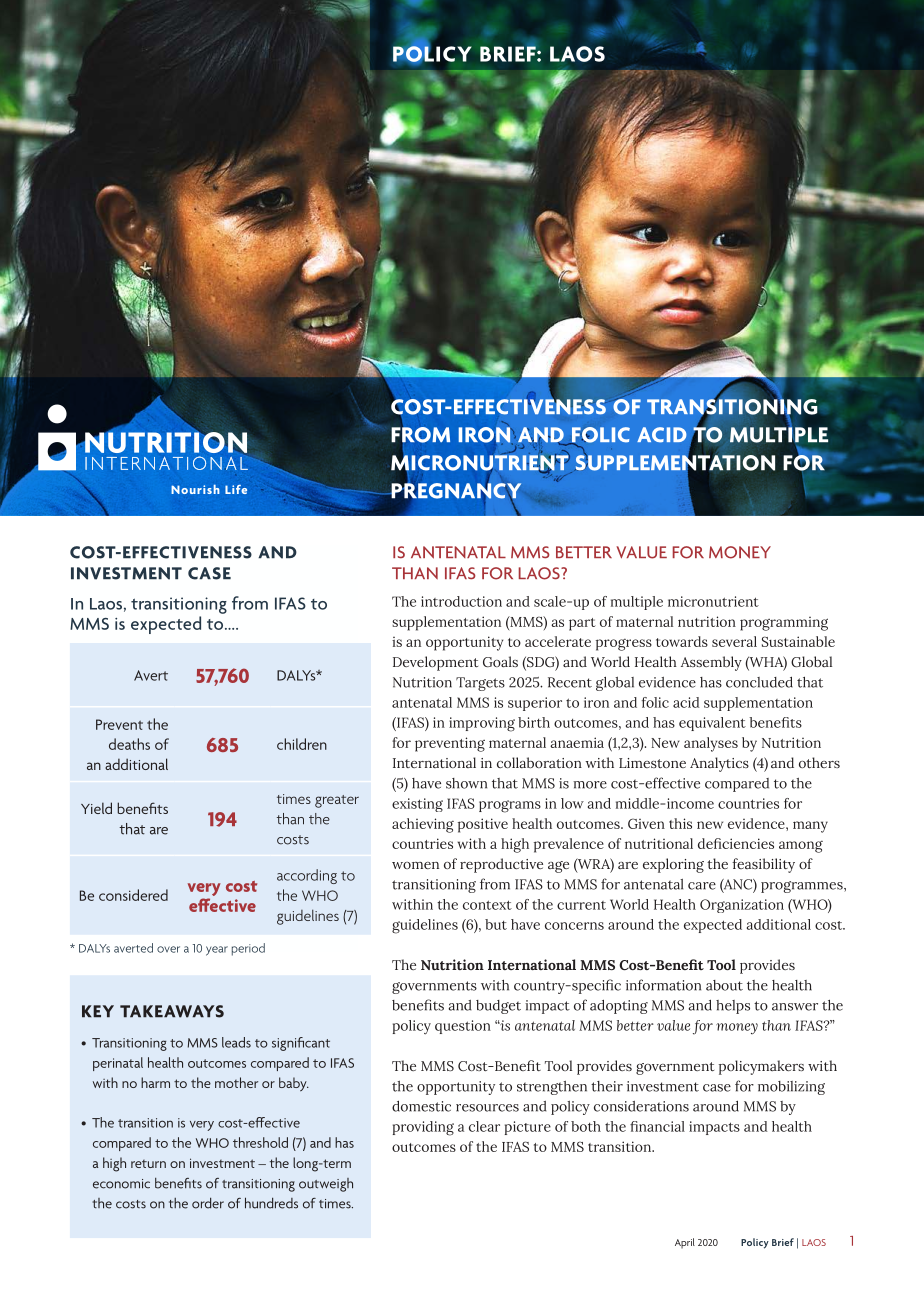 This image has width=924, height=1308. Describe the element at coordinates (791, 1088) in the image. I see `mobilizing` at that location.
